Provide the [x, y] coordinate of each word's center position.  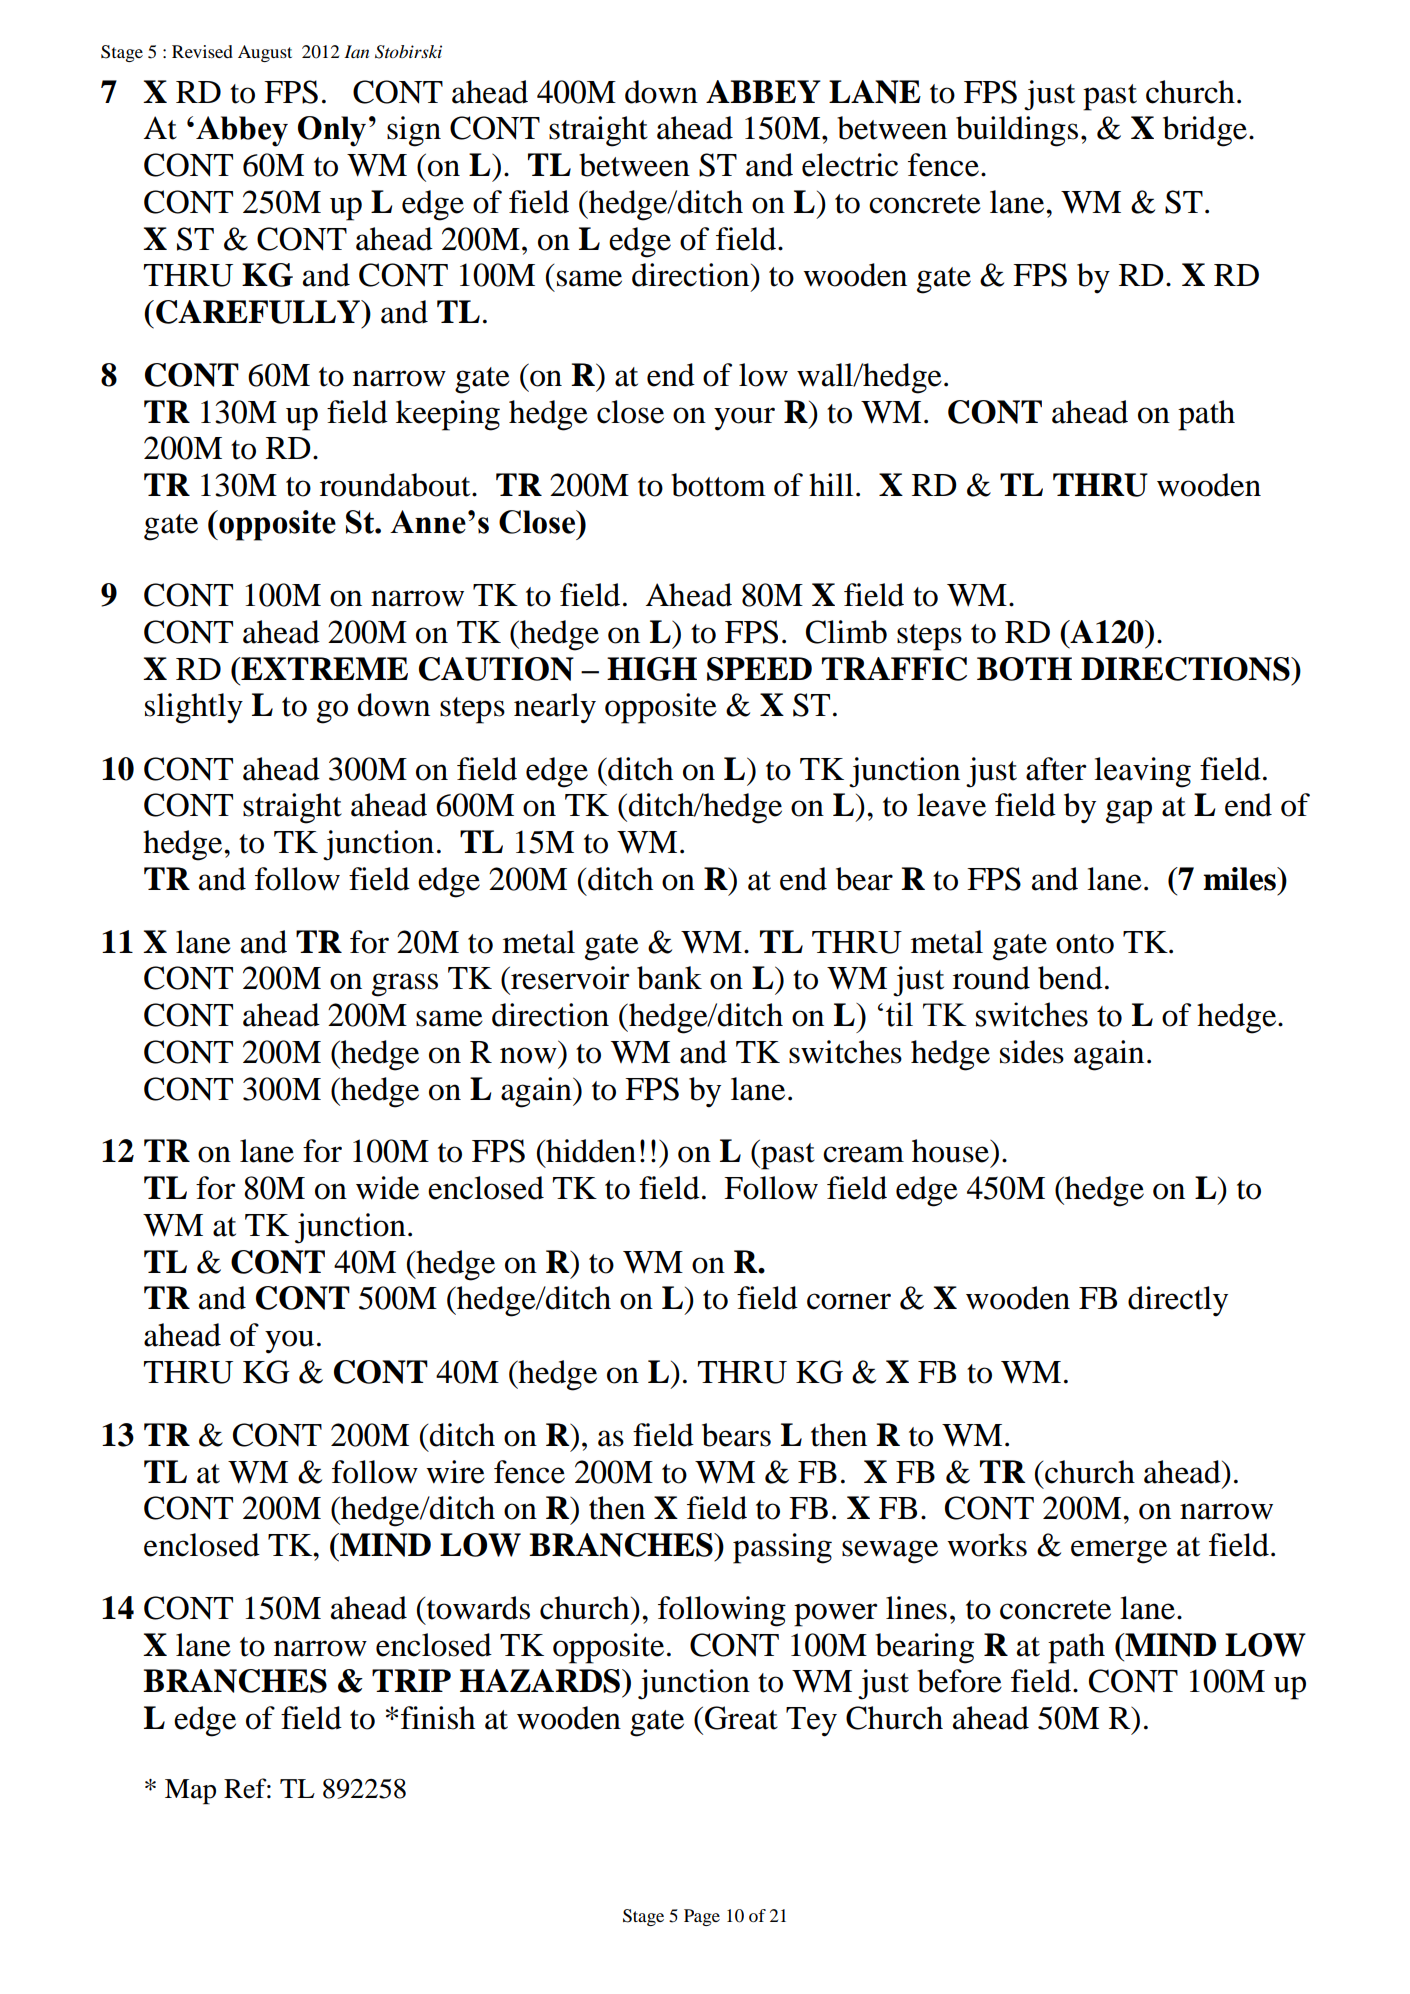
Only [332, 131]
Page [702, 1917]
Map [190, 1792]
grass [405, 985]
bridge [1205, 131]
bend [1070, 978]
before [959, 1681]
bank [669, 978]
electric [850, 165]
